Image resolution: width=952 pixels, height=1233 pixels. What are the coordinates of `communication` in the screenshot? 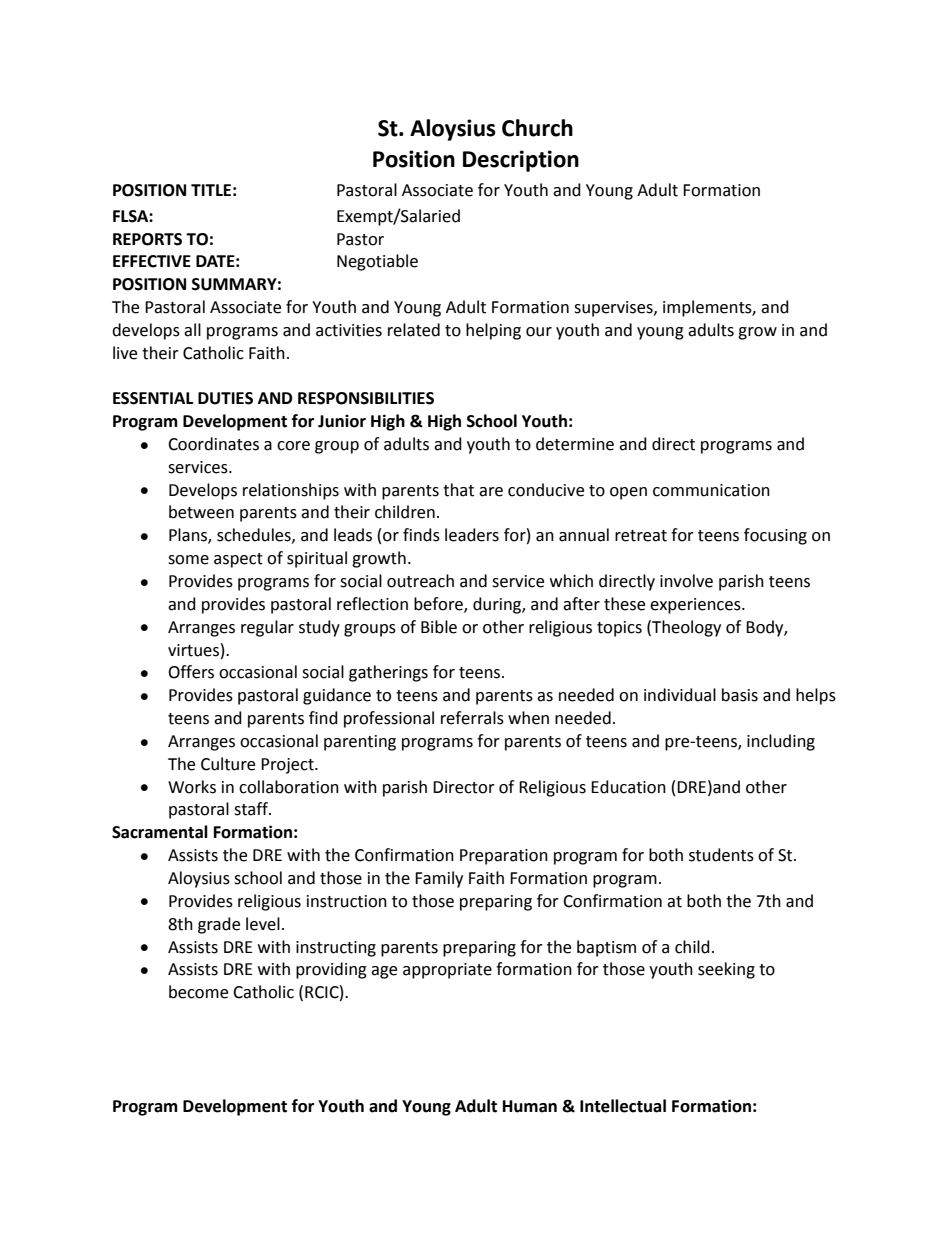 It's located at (711, 490).
